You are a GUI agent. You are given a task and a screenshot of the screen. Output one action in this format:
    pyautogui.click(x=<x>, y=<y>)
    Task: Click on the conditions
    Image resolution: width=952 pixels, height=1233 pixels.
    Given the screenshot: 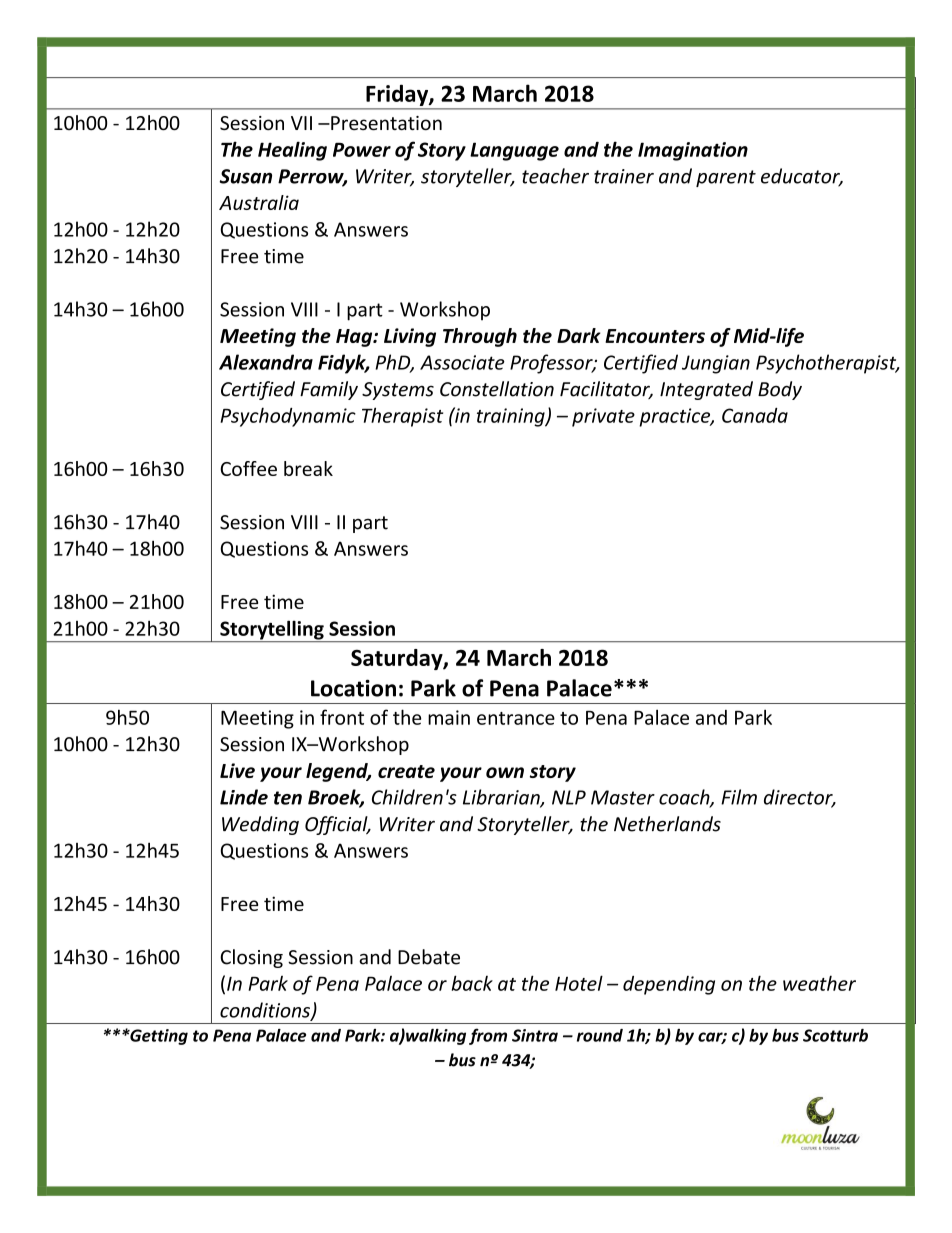 What is the action you would take?
    pyautogui.click(x=266, y=1011)
